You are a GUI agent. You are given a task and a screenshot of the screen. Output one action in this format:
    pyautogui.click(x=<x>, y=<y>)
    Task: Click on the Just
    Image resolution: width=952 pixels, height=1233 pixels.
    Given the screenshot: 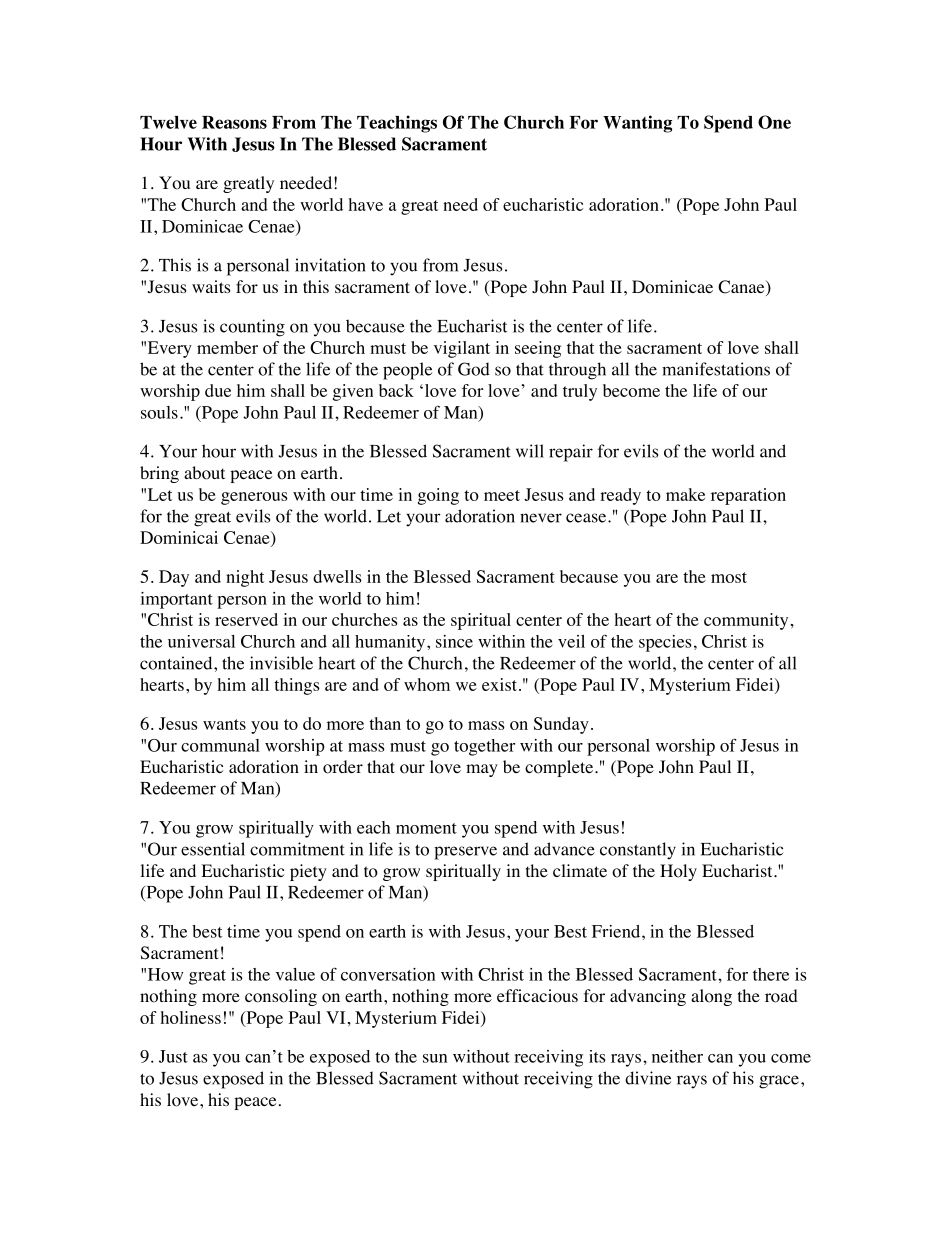 What is the action you would take?
    pyautogui.click(x=173, y=1056)
